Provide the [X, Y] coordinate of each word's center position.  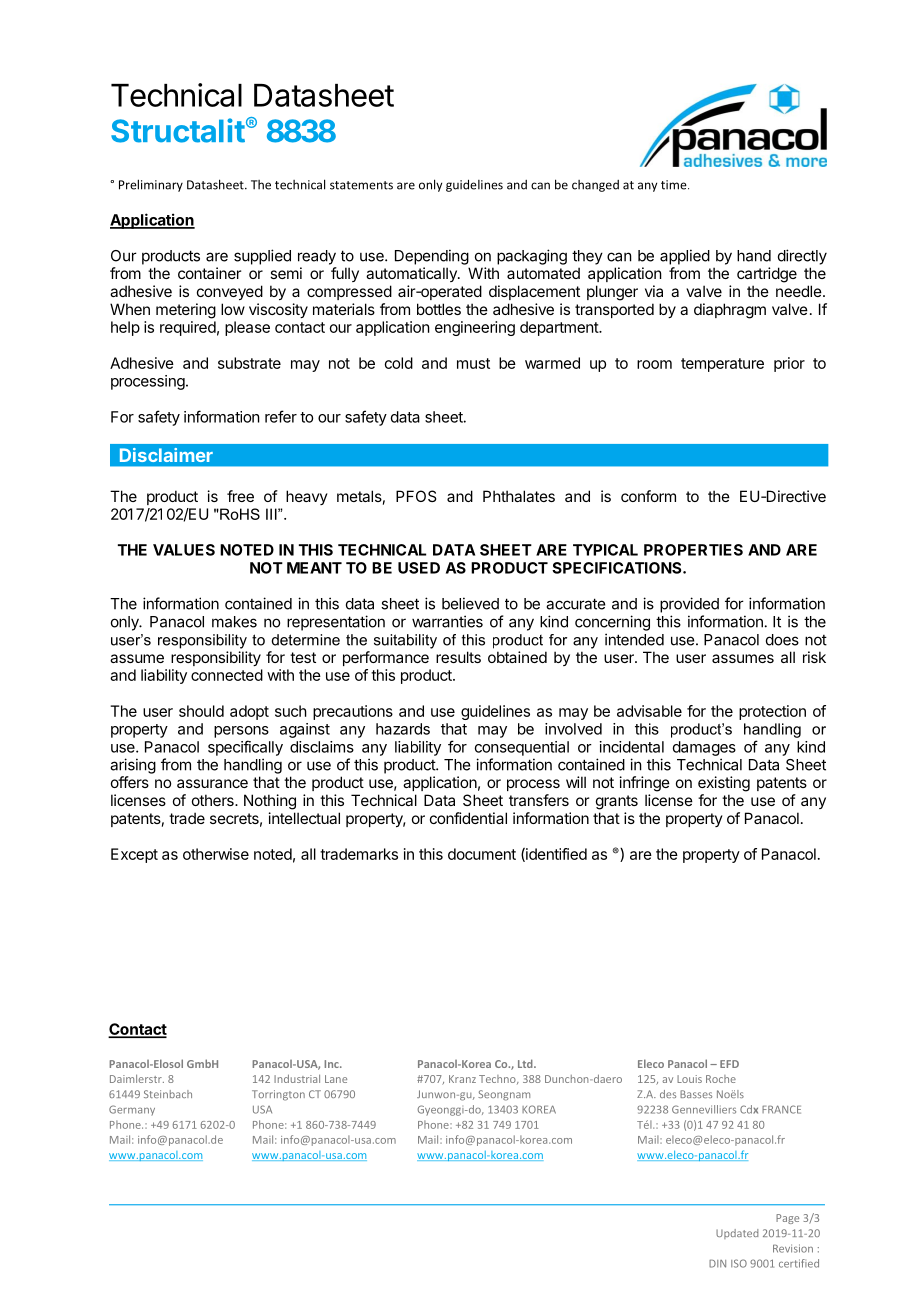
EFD [729, 1064]
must [473, 363]
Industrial [297, 1078]
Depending [432, 257]
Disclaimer [166, 455]
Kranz [462, 1079]
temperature [722, 365]
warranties [447, 621]
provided [689, 605]
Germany [132, 1110]
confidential [468, 818]
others [214, 800]
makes [234, 622]
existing [724, 784]
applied [685, 257]
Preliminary [151, 185]
